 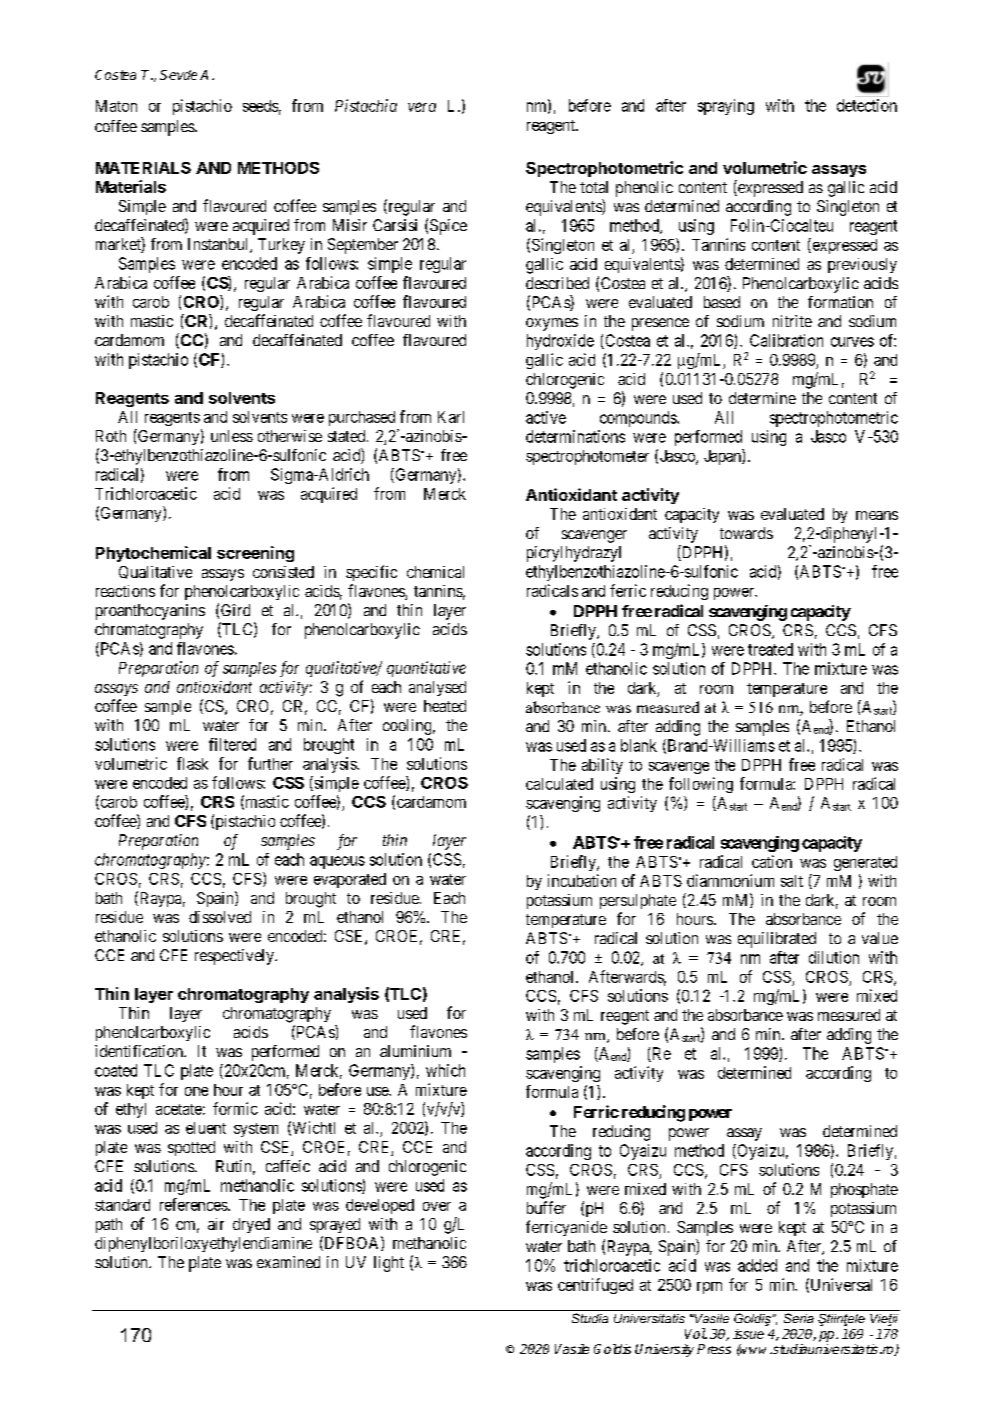 What do you see at coordinates (281, 246) in the screenshot?
I see `Turkey` at bounding box center [281, 246].
